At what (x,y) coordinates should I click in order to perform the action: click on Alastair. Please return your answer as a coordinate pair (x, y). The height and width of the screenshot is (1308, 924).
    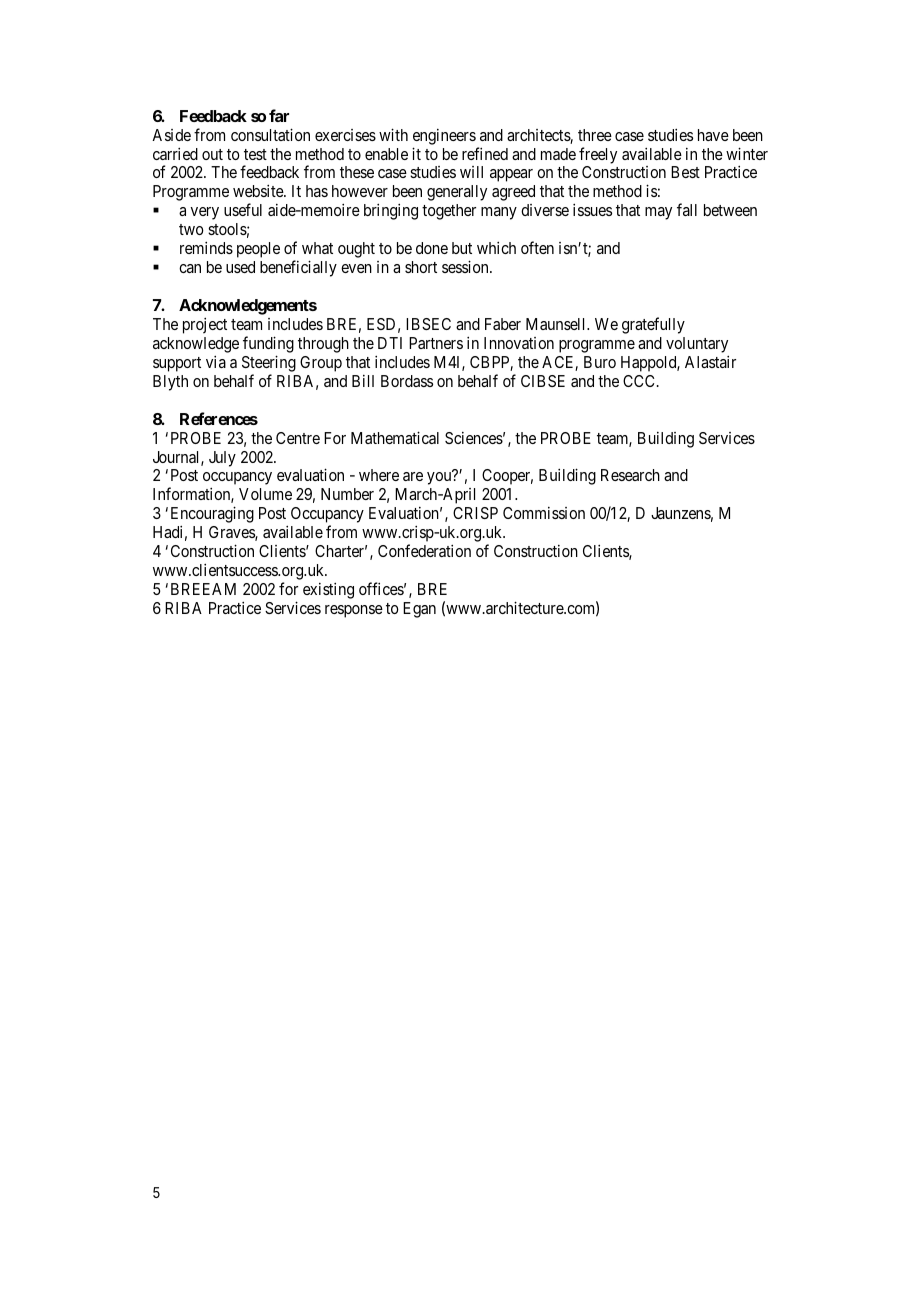
    Looking at the image, I should click on (710, 361).
